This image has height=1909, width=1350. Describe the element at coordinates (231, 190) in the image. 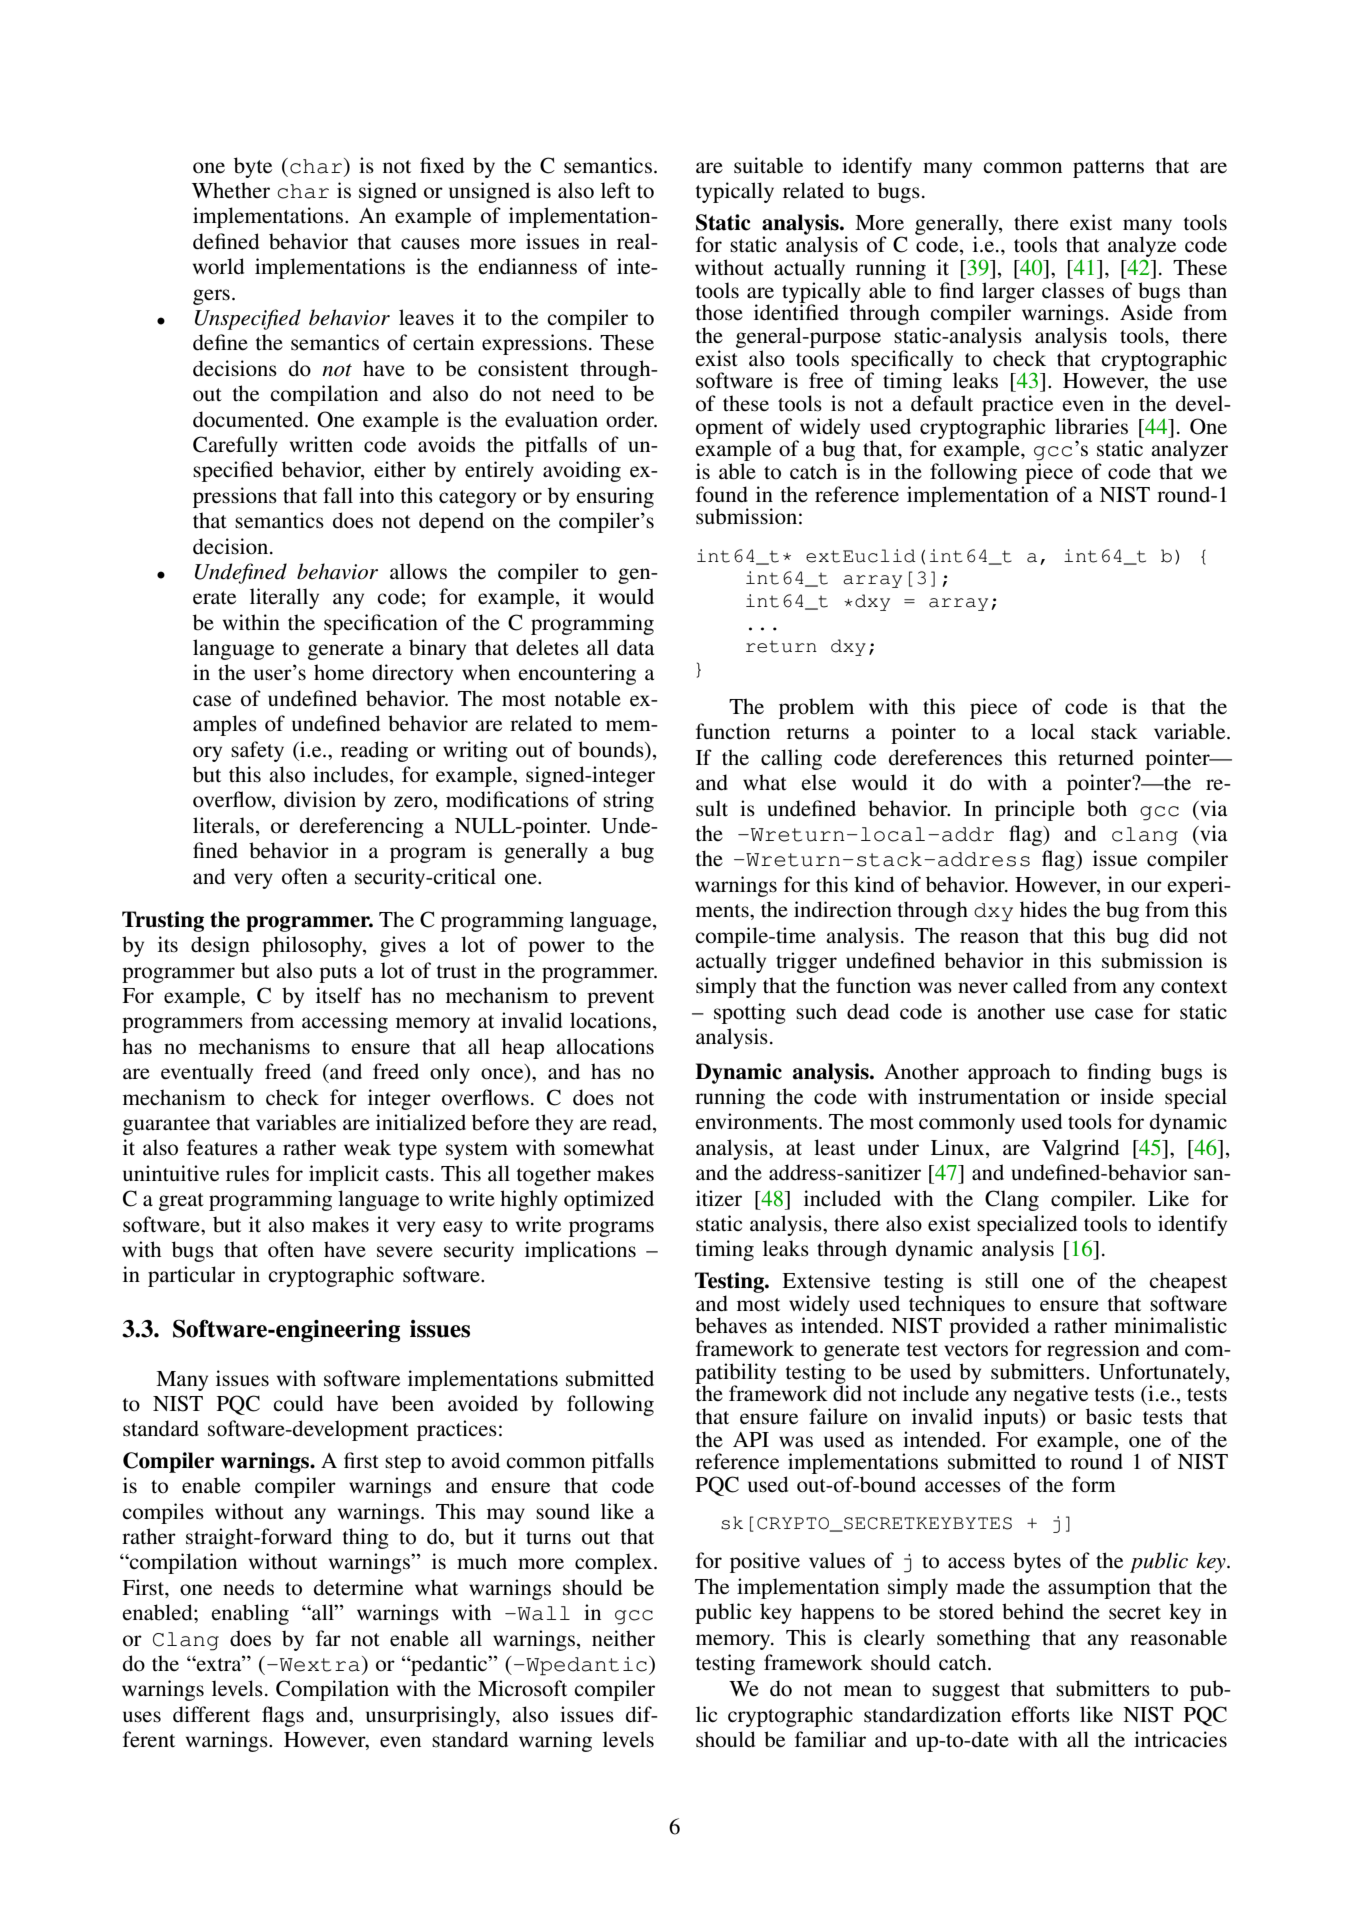

I see `Whether` at that location.
